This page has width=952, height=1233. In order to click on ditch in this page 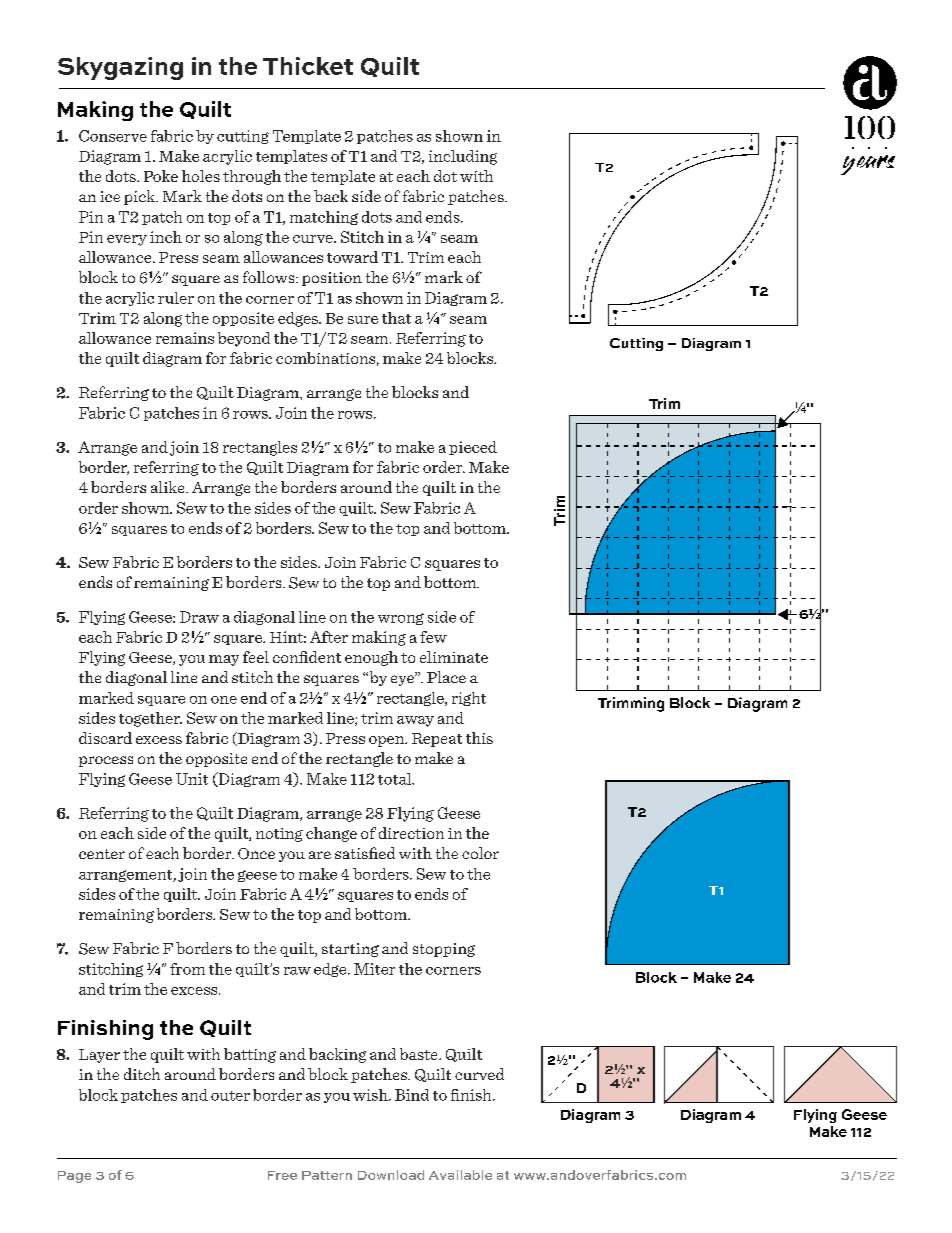, I will do `click(142, 1074)`.
